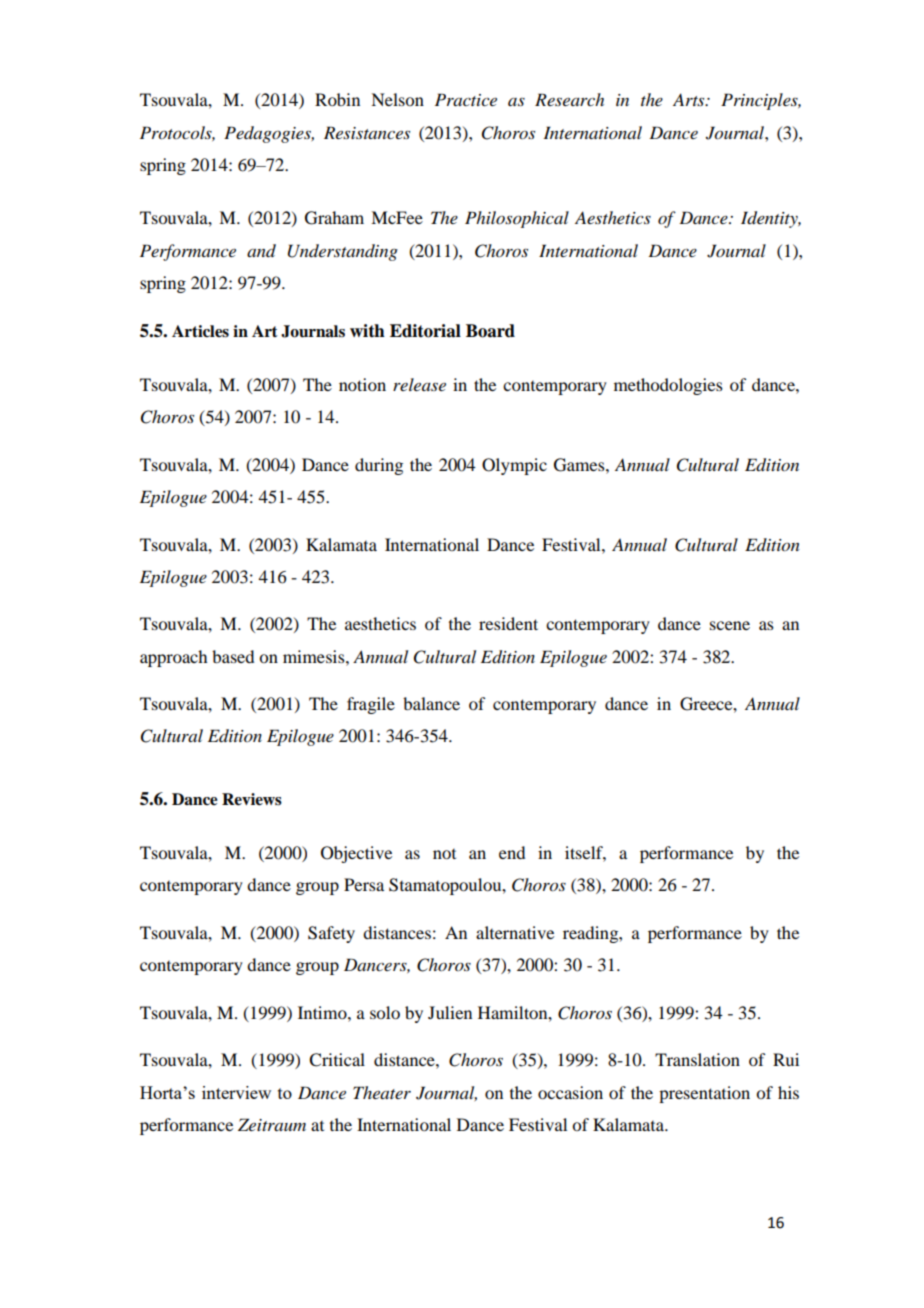  Describe the element at coordinates (337, 99) in the page. I see `Robin` at that location.
